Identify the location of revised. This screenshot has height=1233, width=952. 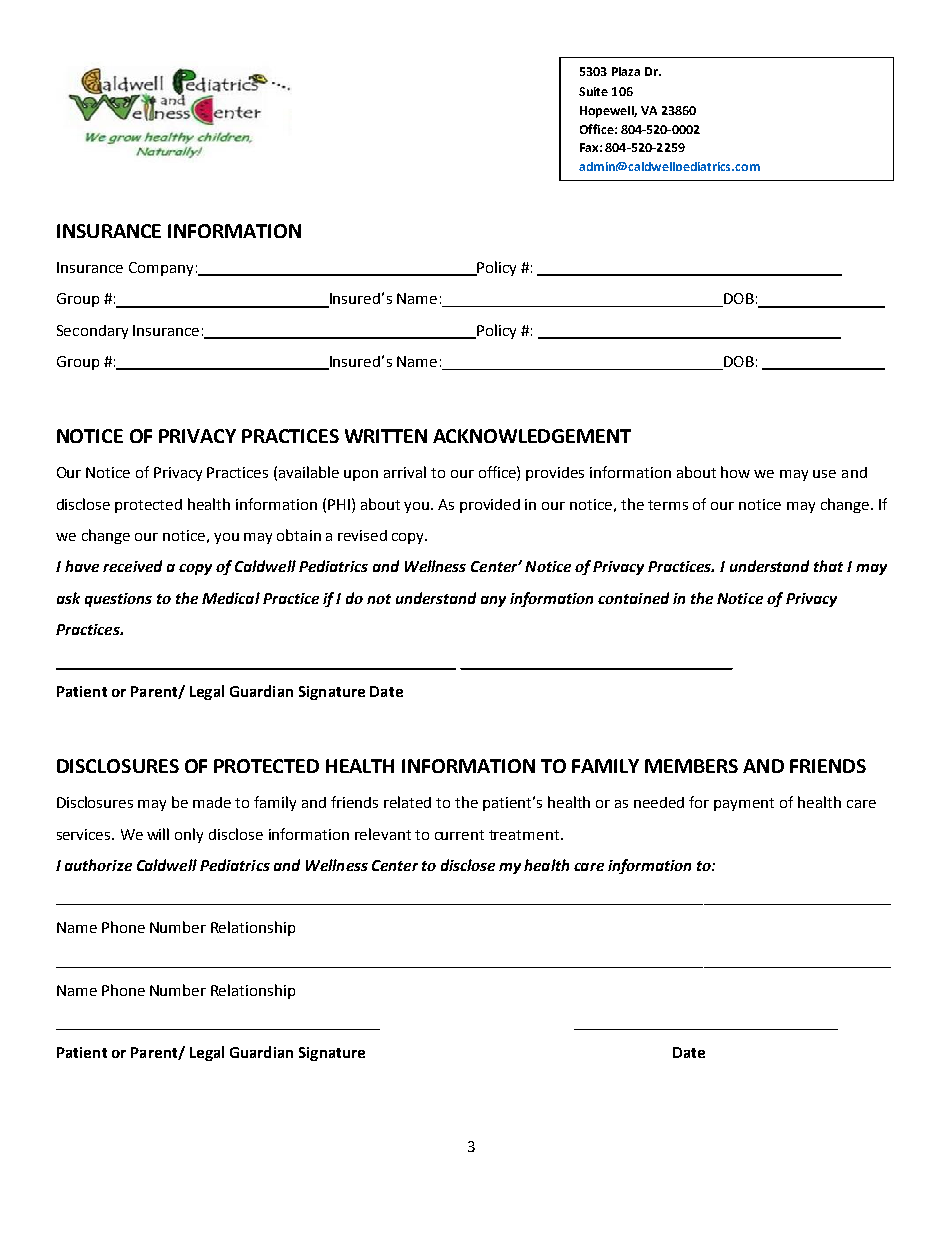
(362, 535).
